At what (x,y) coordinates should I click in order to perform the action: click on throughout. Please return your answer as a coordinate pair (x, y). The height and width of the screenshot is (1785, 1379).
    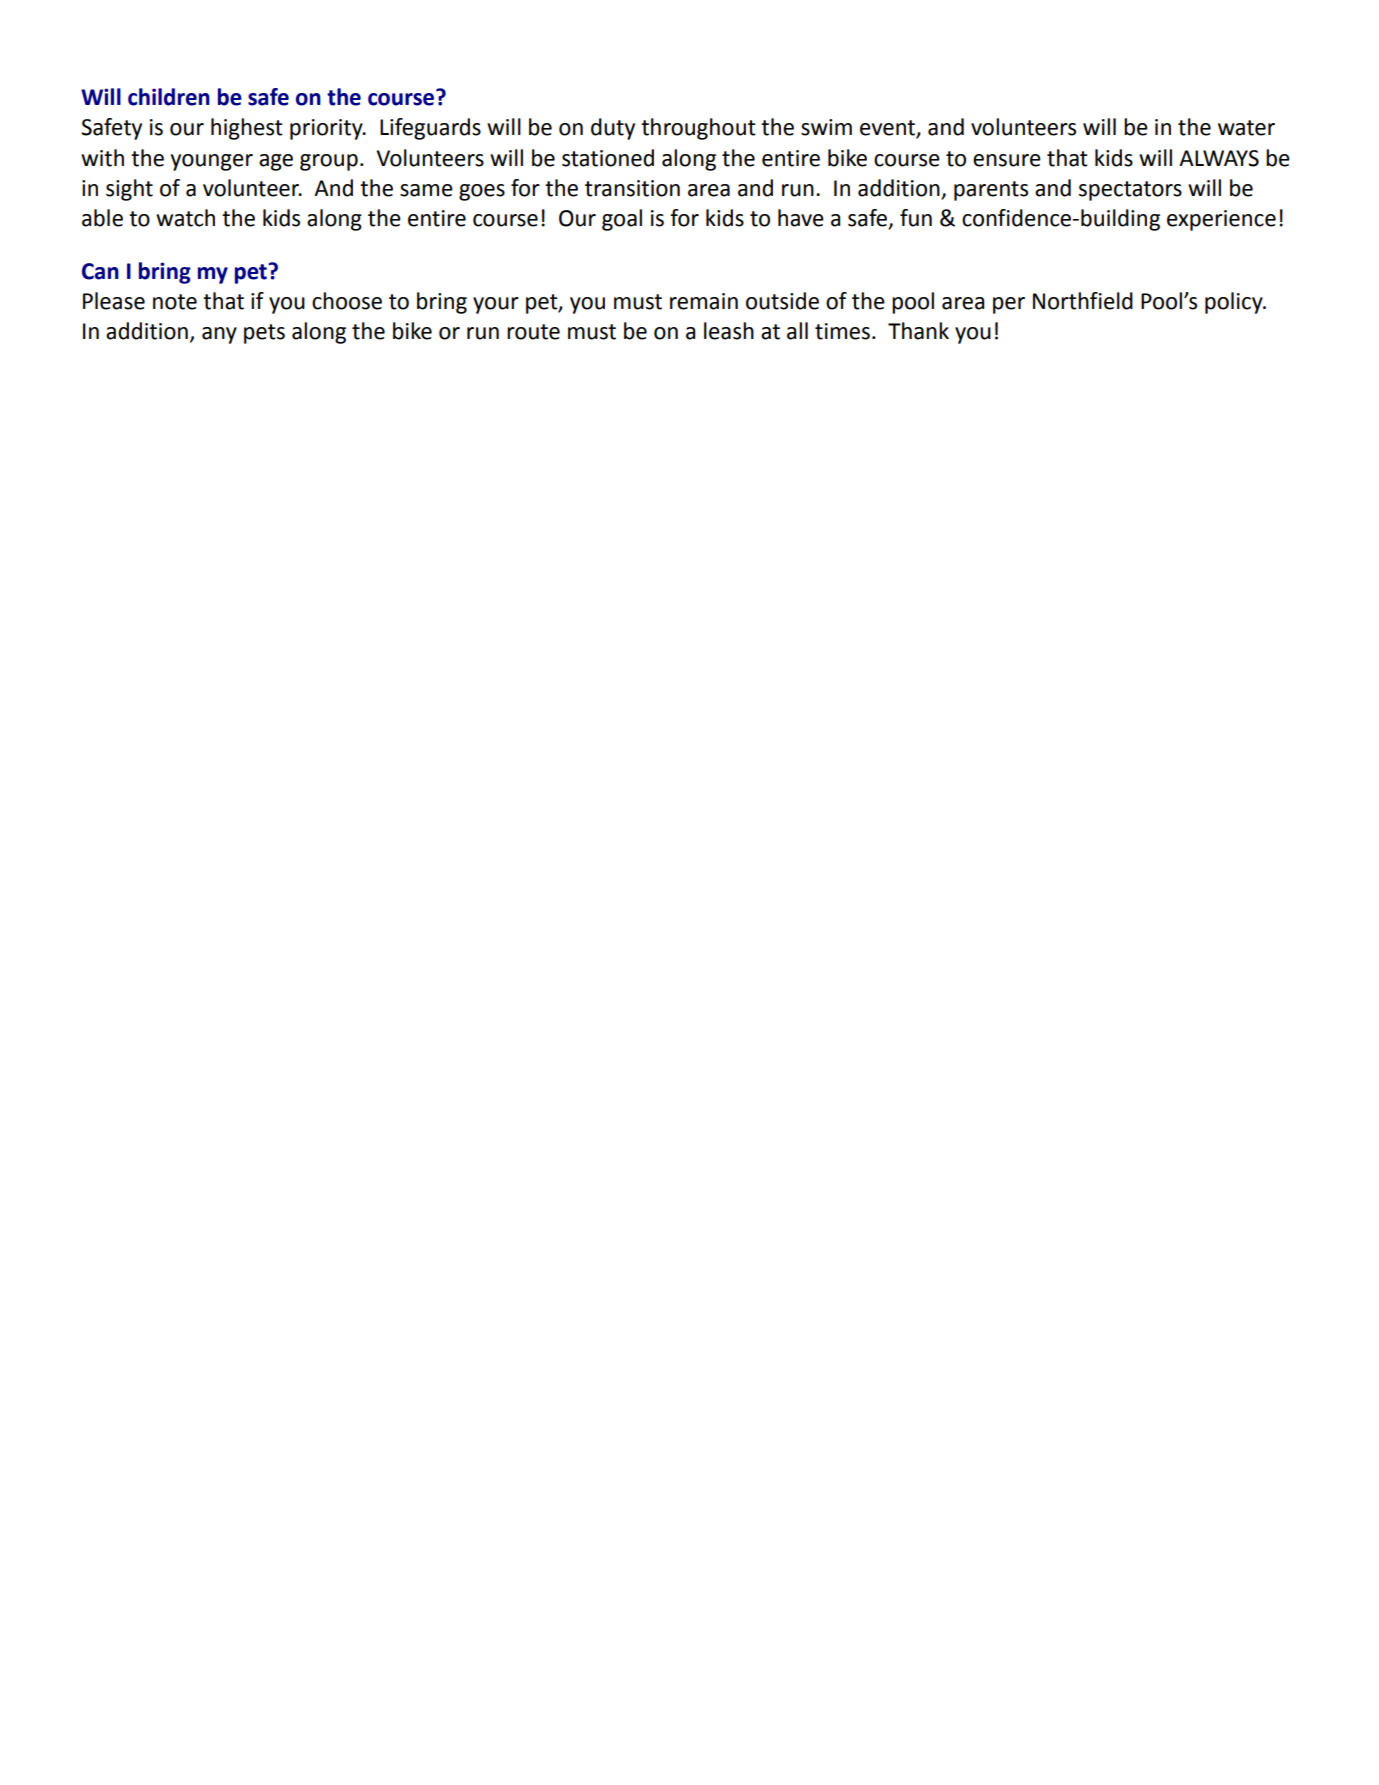
    Looking at the image, I should click on (698, 129).
